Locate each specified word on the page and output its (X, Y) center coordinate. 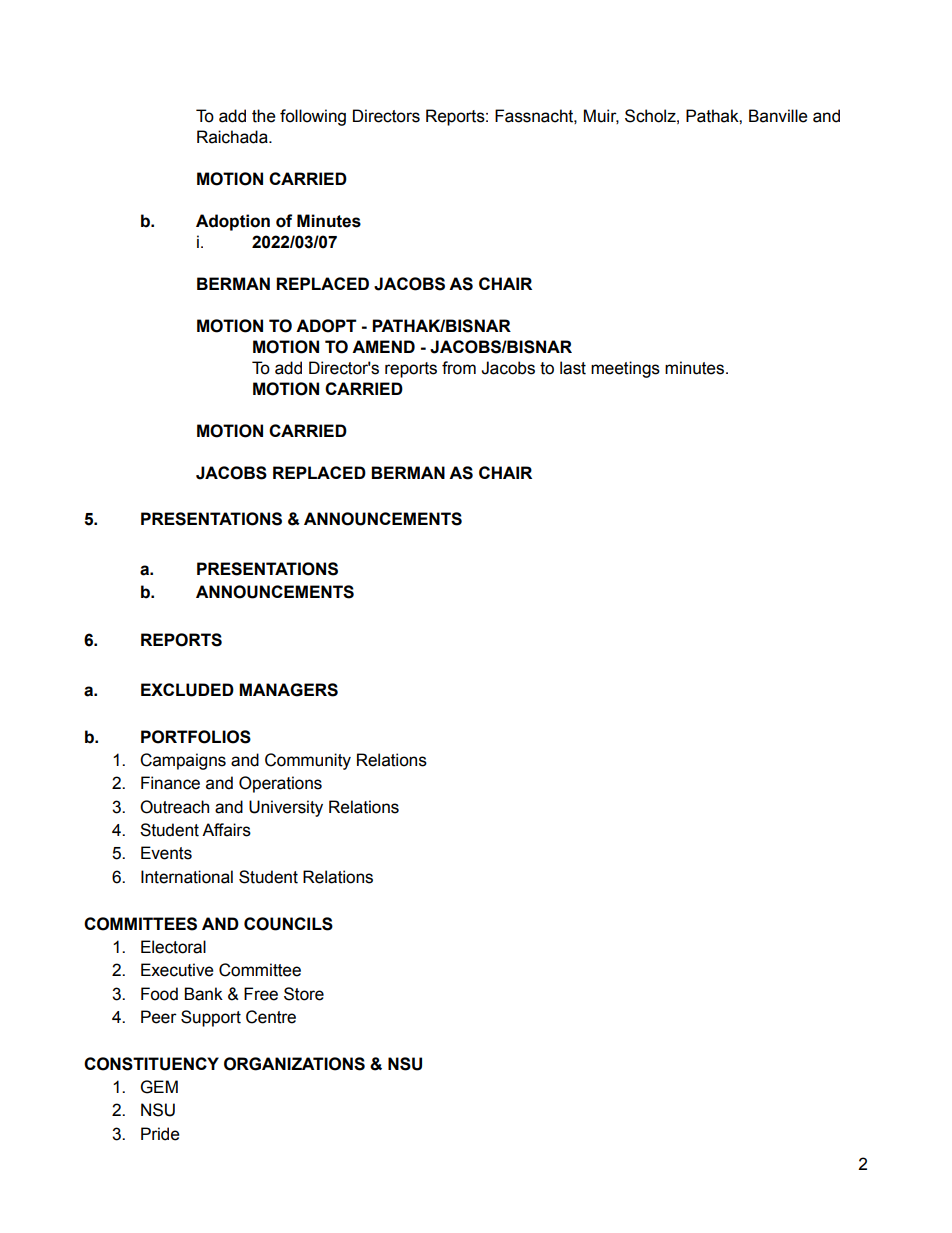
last (573, 368)
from (459, 368)
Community (308, 761)
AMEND (383, 346)
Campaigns (183, 761)
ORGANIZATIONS (294, 1064)
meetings (625, 369)
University (286, 808)
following (313, 117)
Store (304, 994)
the (264, 116)
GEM (159, 1087)
